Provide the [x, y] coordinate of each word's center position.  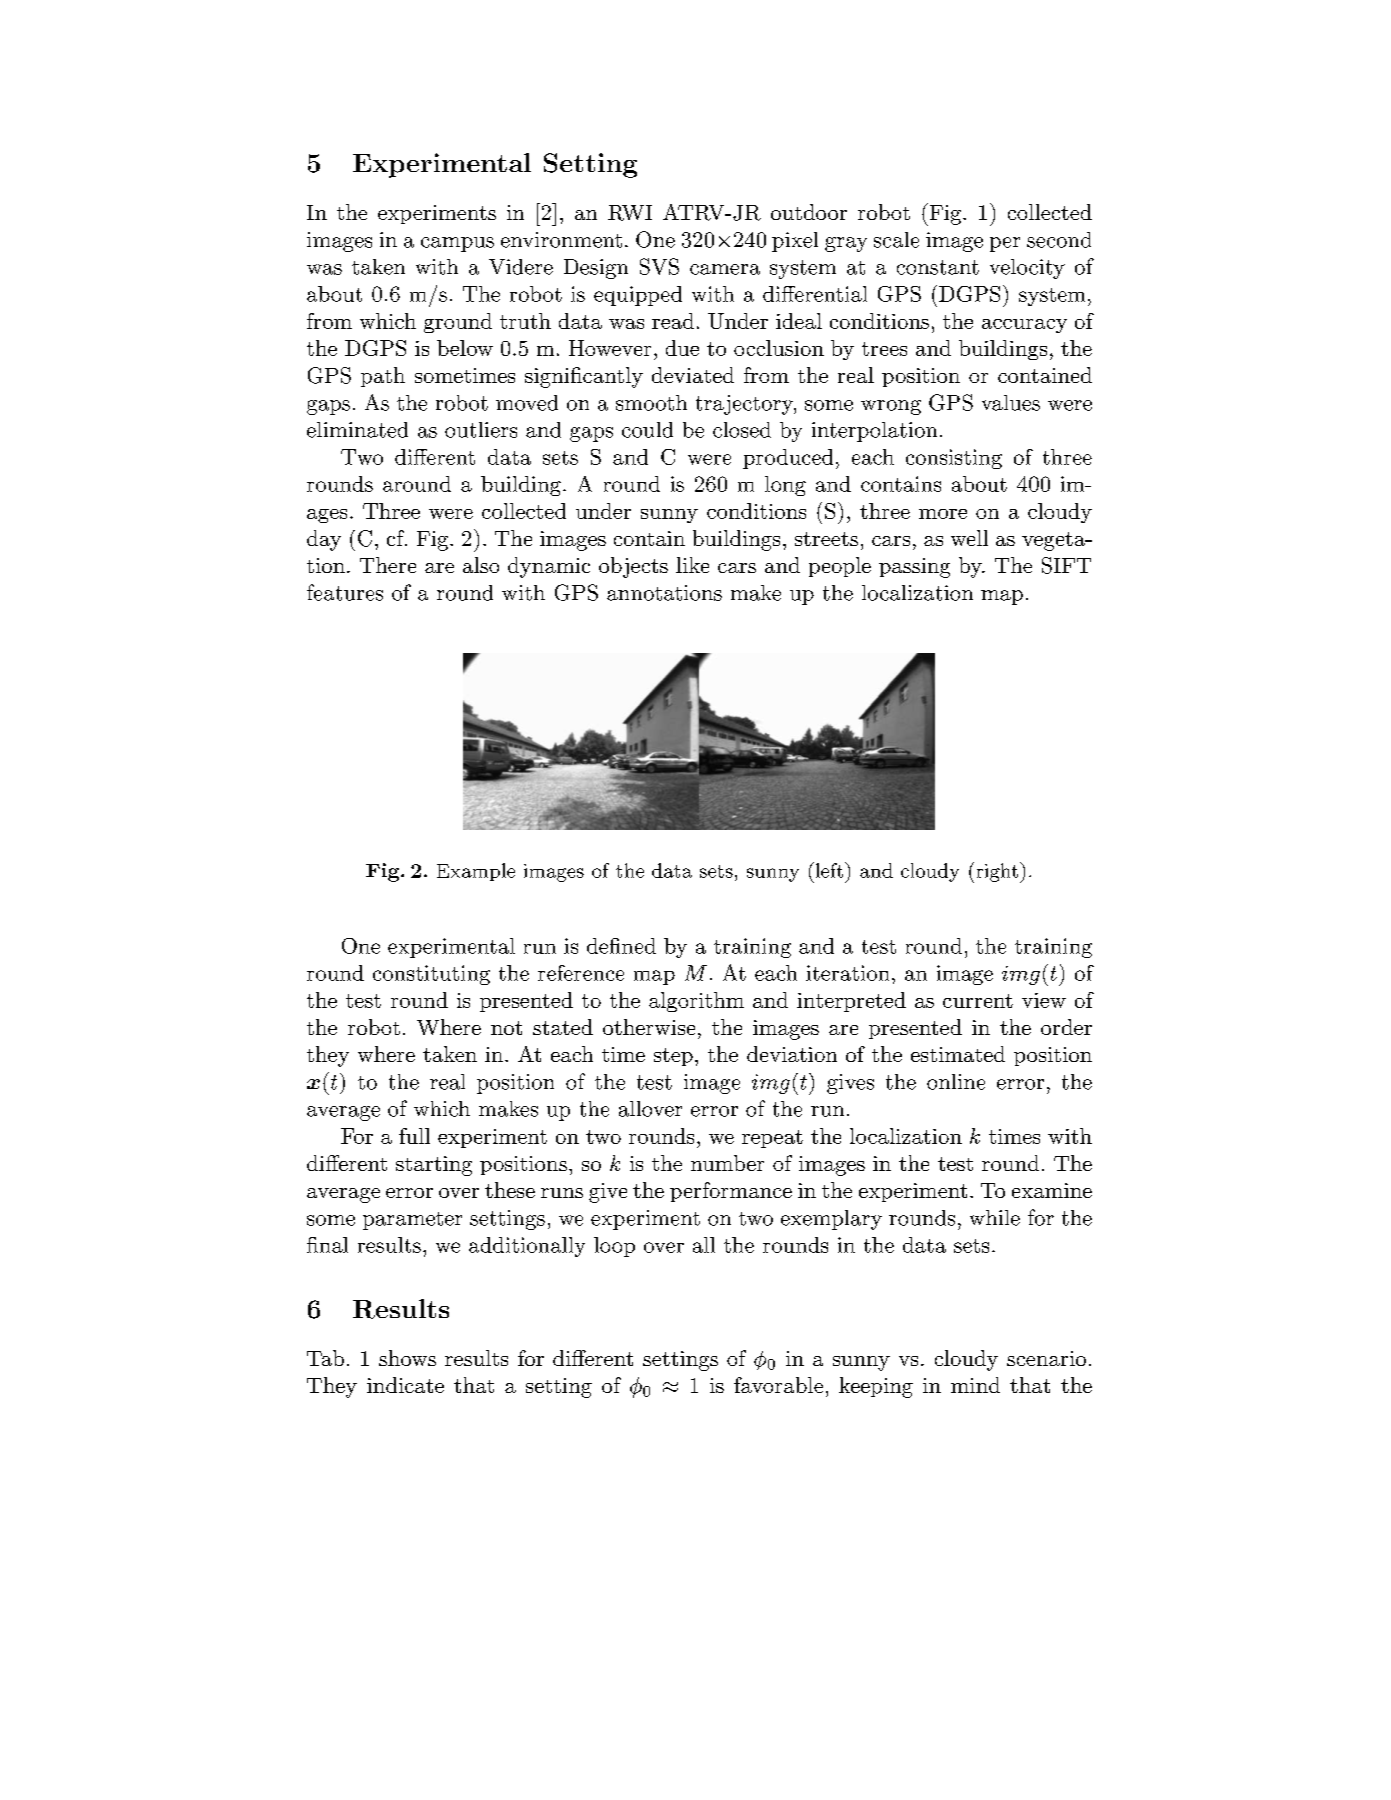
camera [725, 269]
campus [457, 244]
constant [938, 267]
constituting [431, 975]
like [692, 565]
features [345, 592]
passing [914, 568]
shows [407, 1358]
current [978, 1001]
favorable [778, 1385]
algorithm [696, 1002]
